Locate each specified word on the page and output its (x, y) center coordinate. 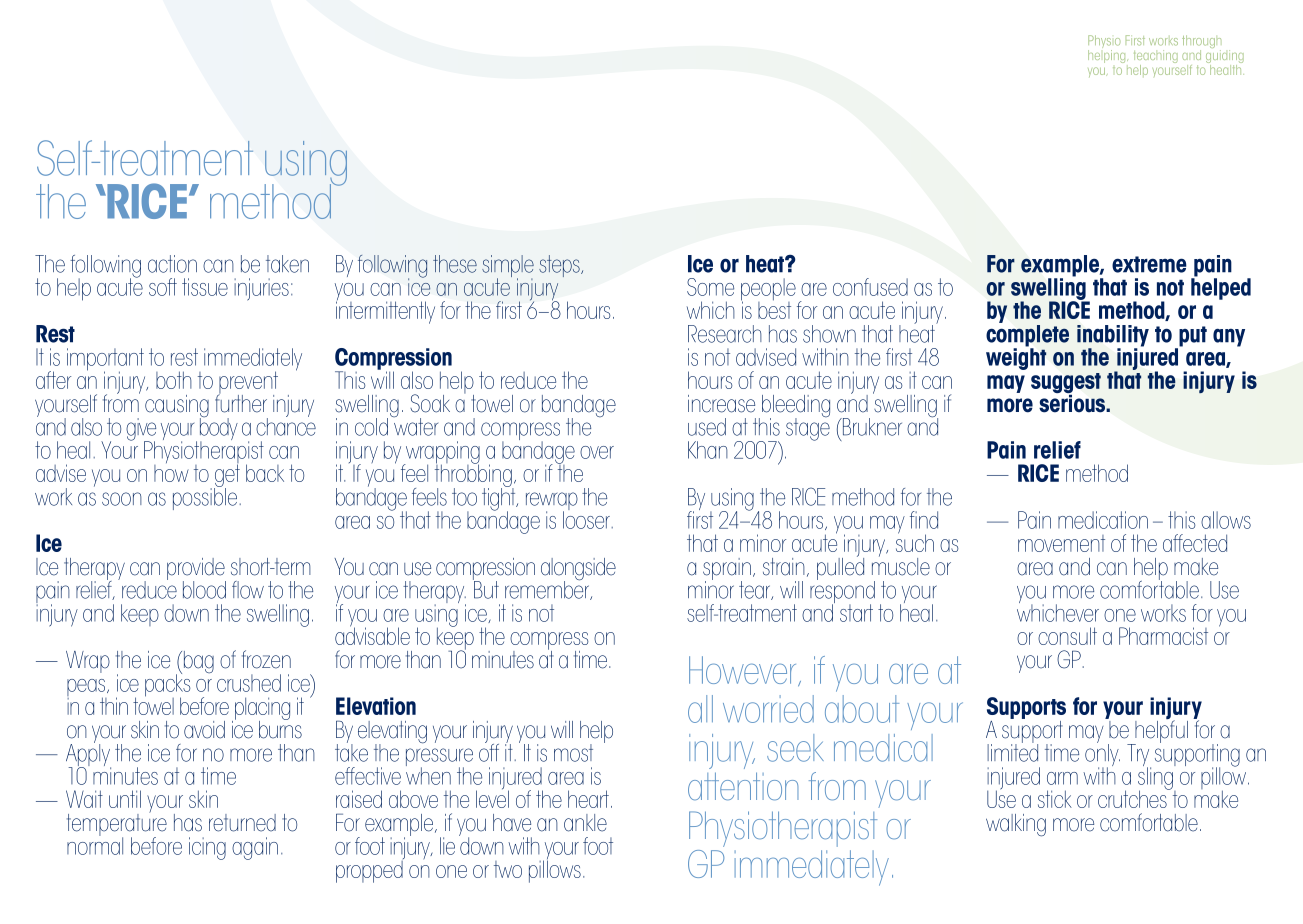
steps (560, 266)
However (744, 671)
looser (588, 519)
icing (207, 848)
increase (721, 404)
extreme (1149, 264)
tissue (205, 287)
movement (1061, 543)
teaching (1156, 58)
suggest (1066, 384)
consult (1067, 636)
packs (168, 685)
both (174, 380)
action (172, 264)
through (1201, 43)
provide (196, 570)
